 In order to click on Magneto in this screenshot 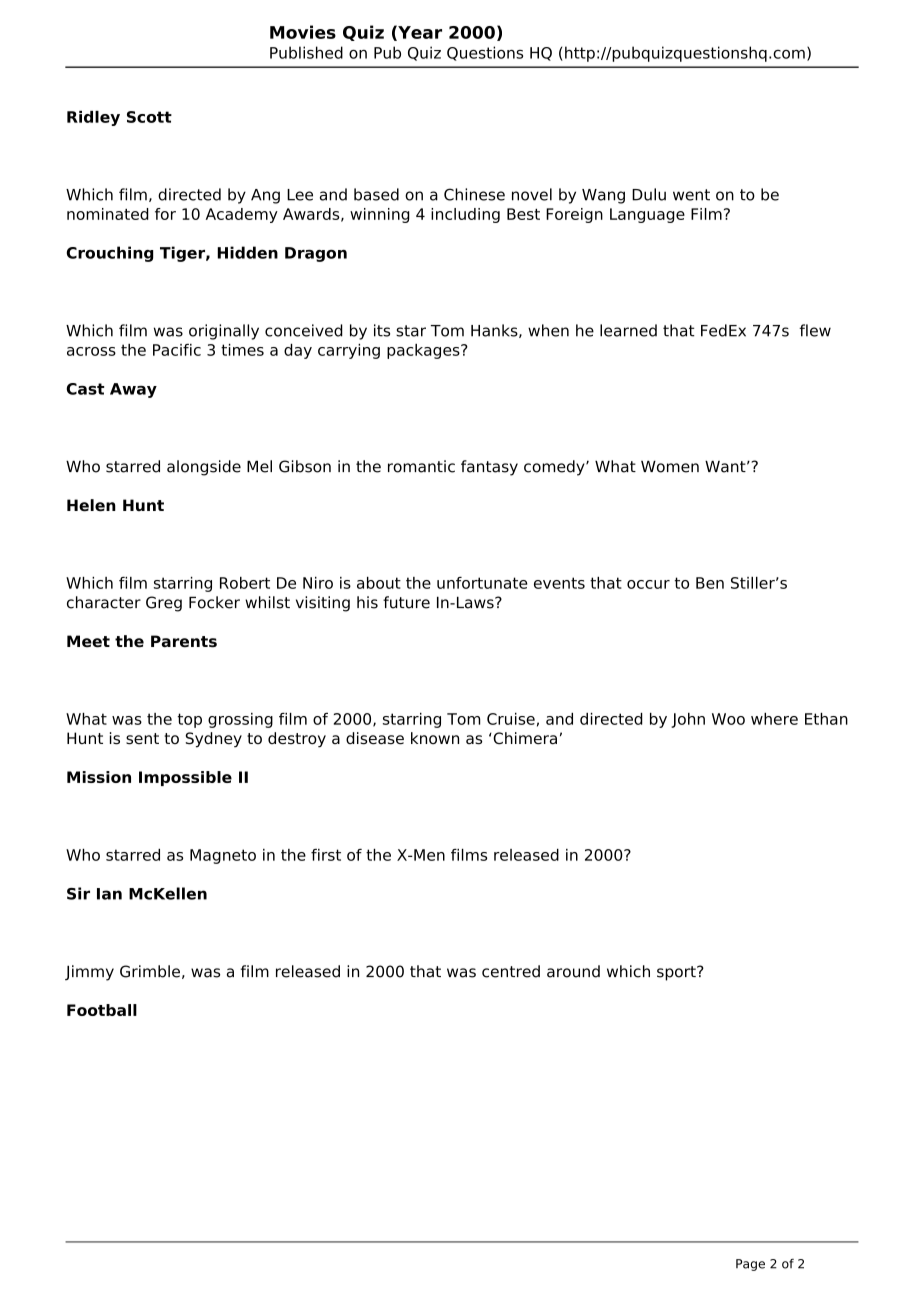, I will do `click(223, 856)`.
